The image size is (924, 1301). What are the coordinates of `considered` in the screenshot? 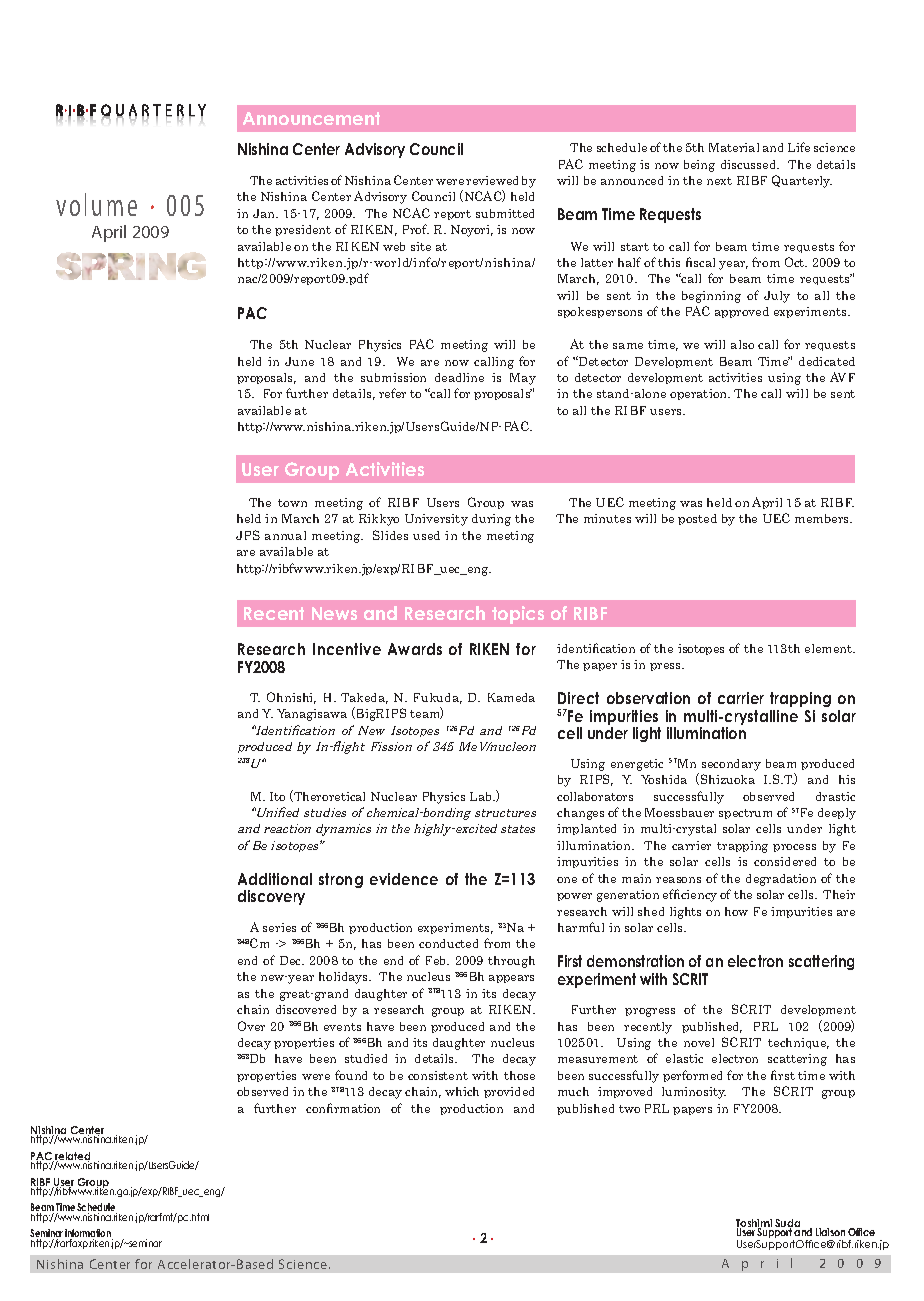 It's located at (785, 861).
